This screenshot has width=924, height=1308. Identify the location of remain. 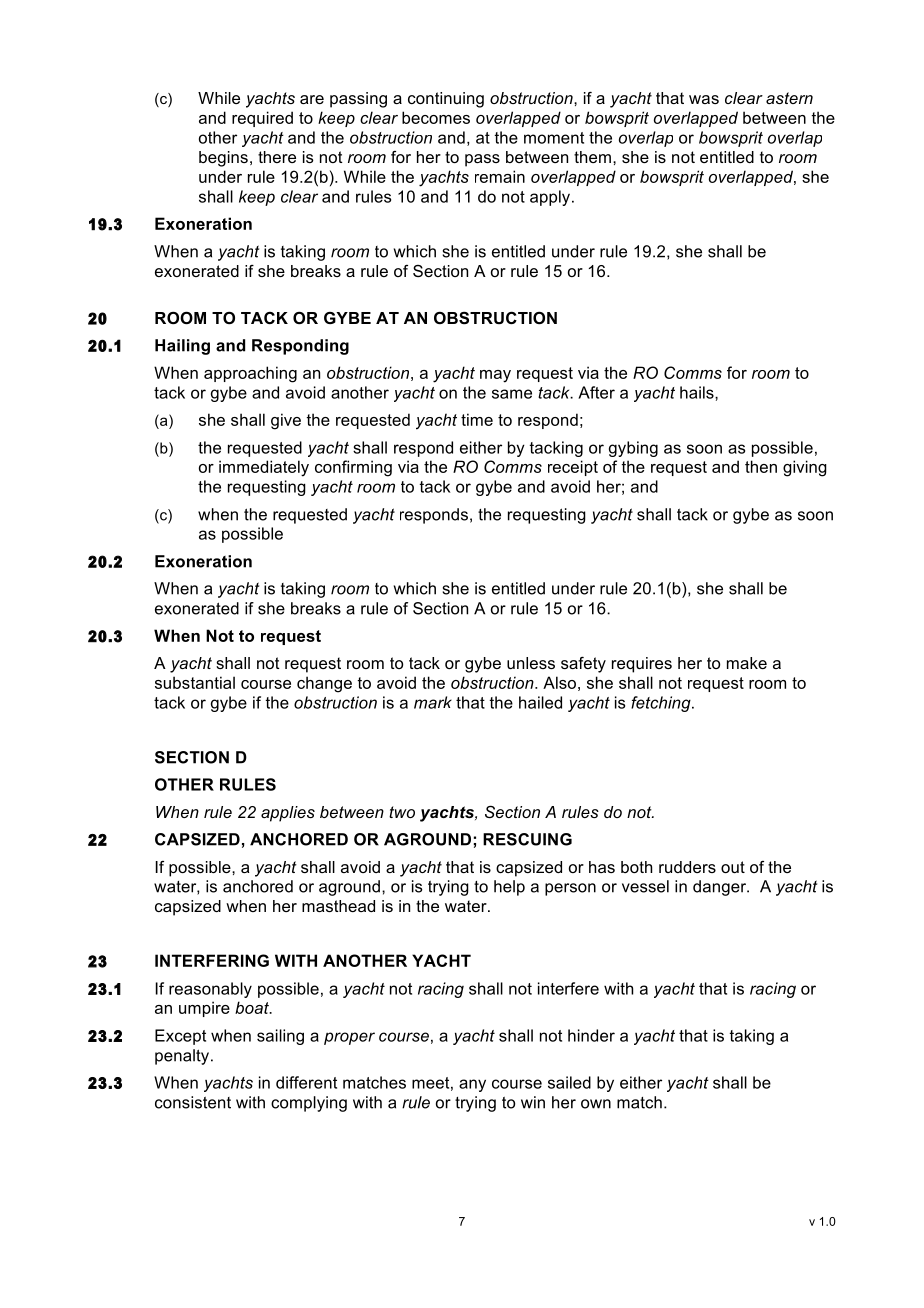
(500, 176).
